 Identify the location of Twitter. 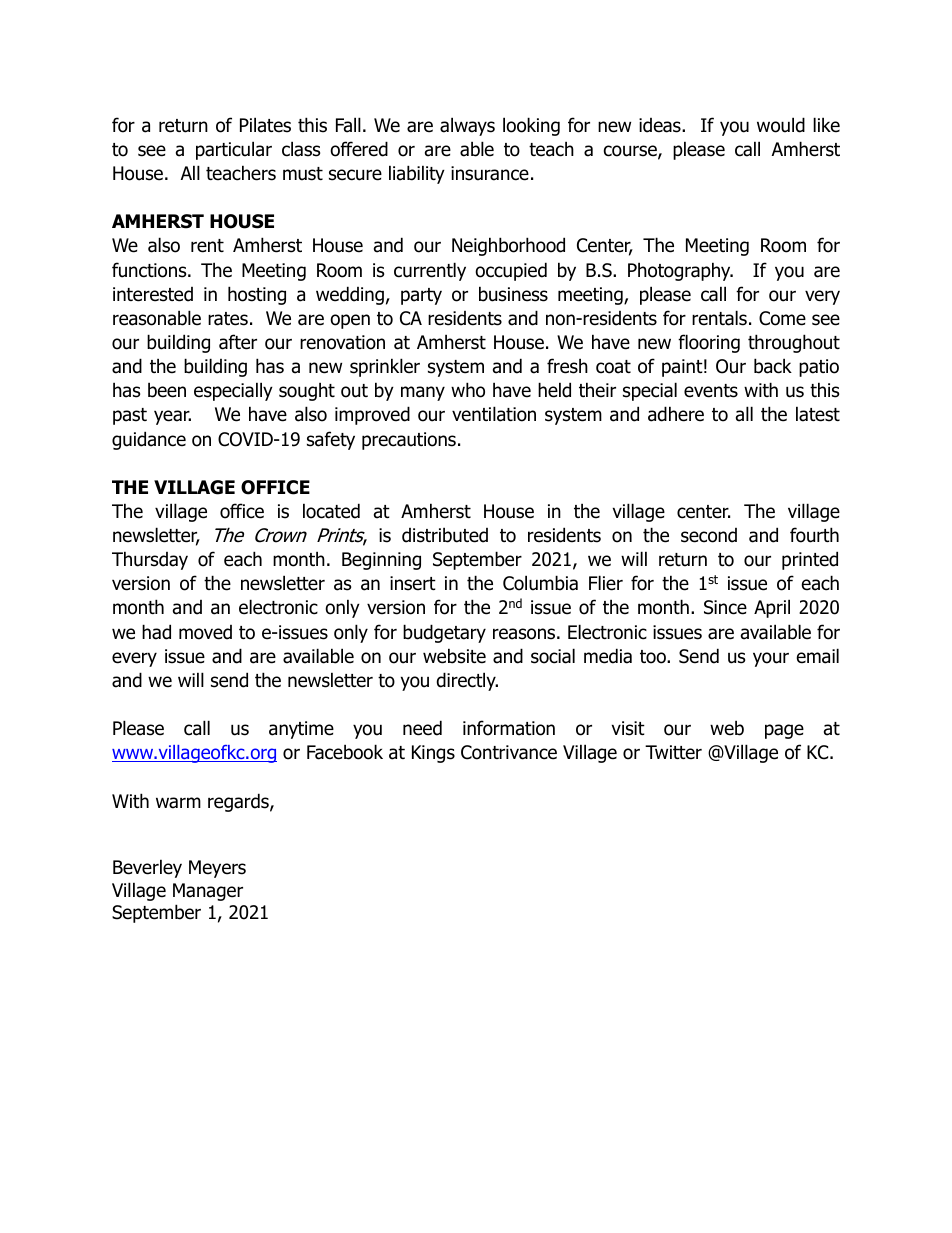
(673, 752).
